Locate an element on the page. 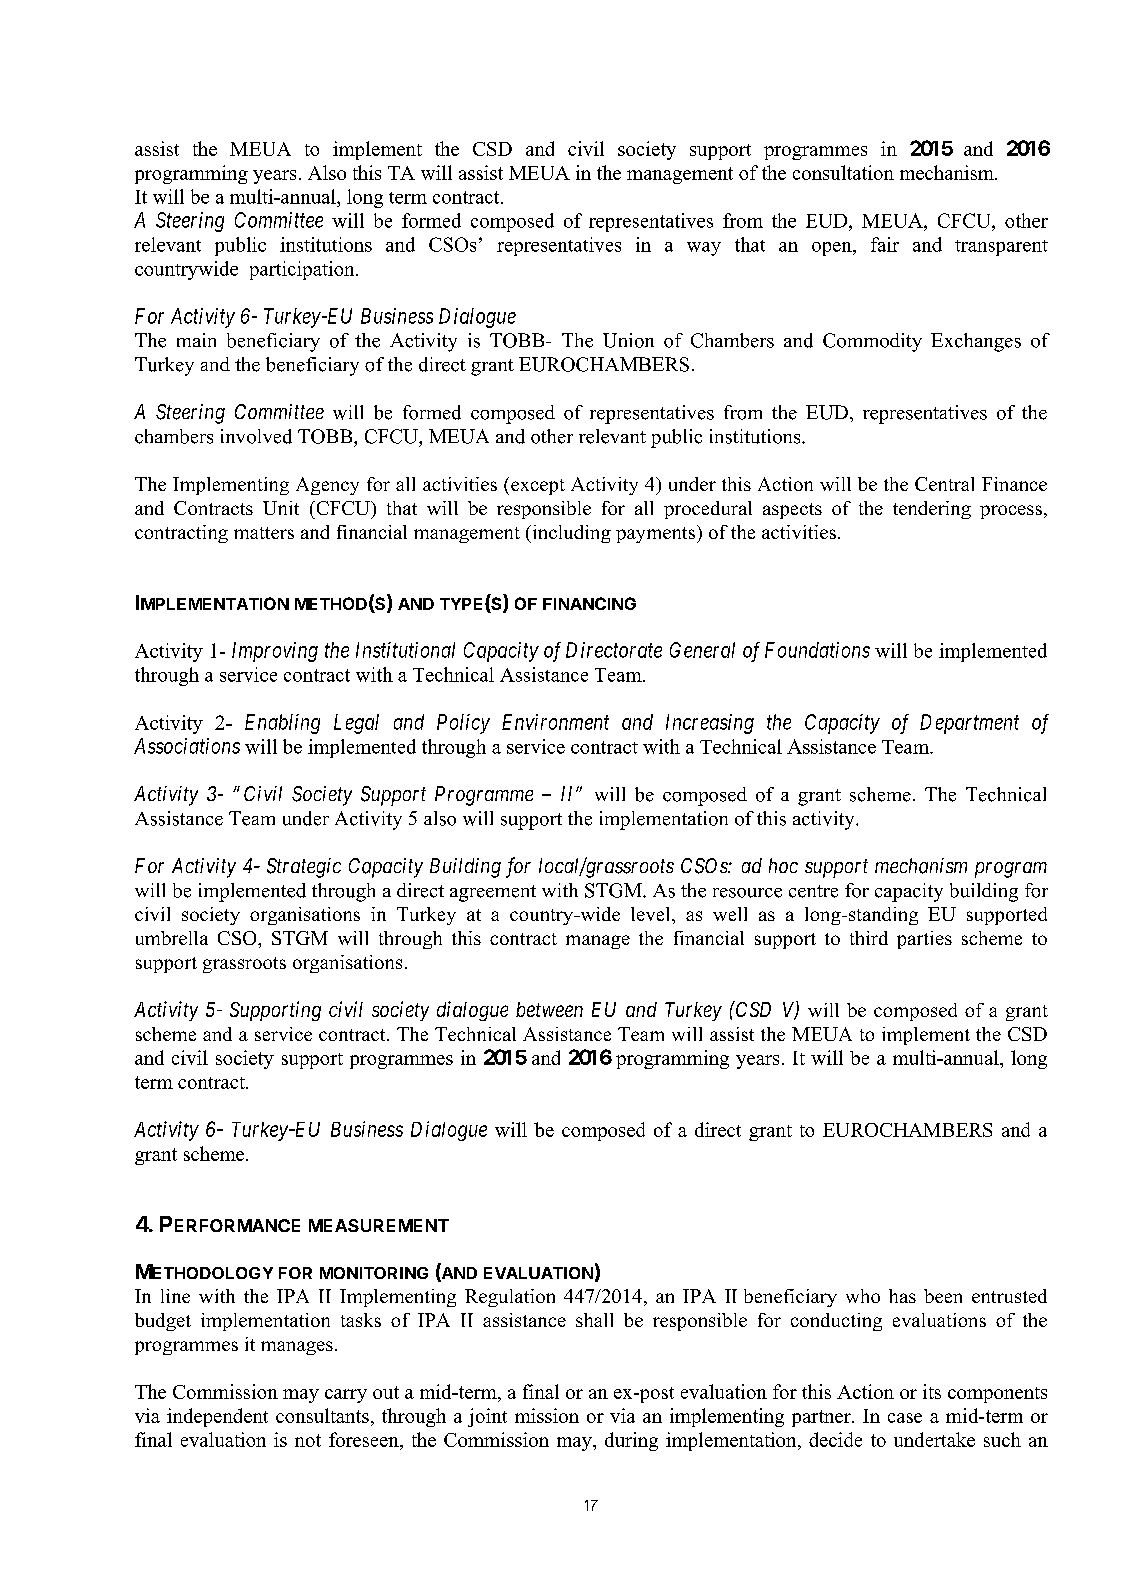 This page has width=1128, height=1596. participation is located at coordinates (303, 270).
